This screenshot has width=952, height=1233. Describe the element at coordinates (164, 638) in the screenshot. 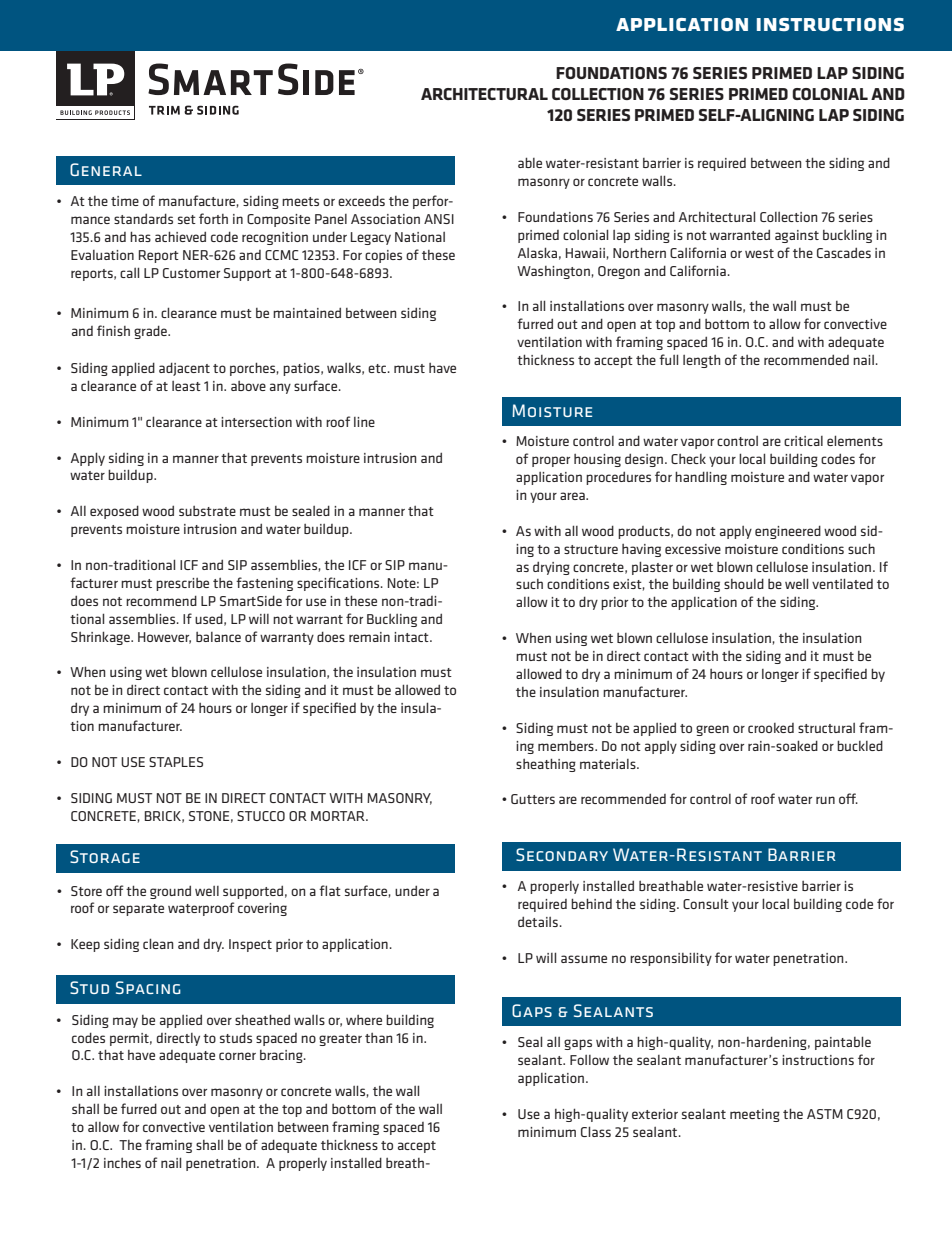

I see `However` at that location.
